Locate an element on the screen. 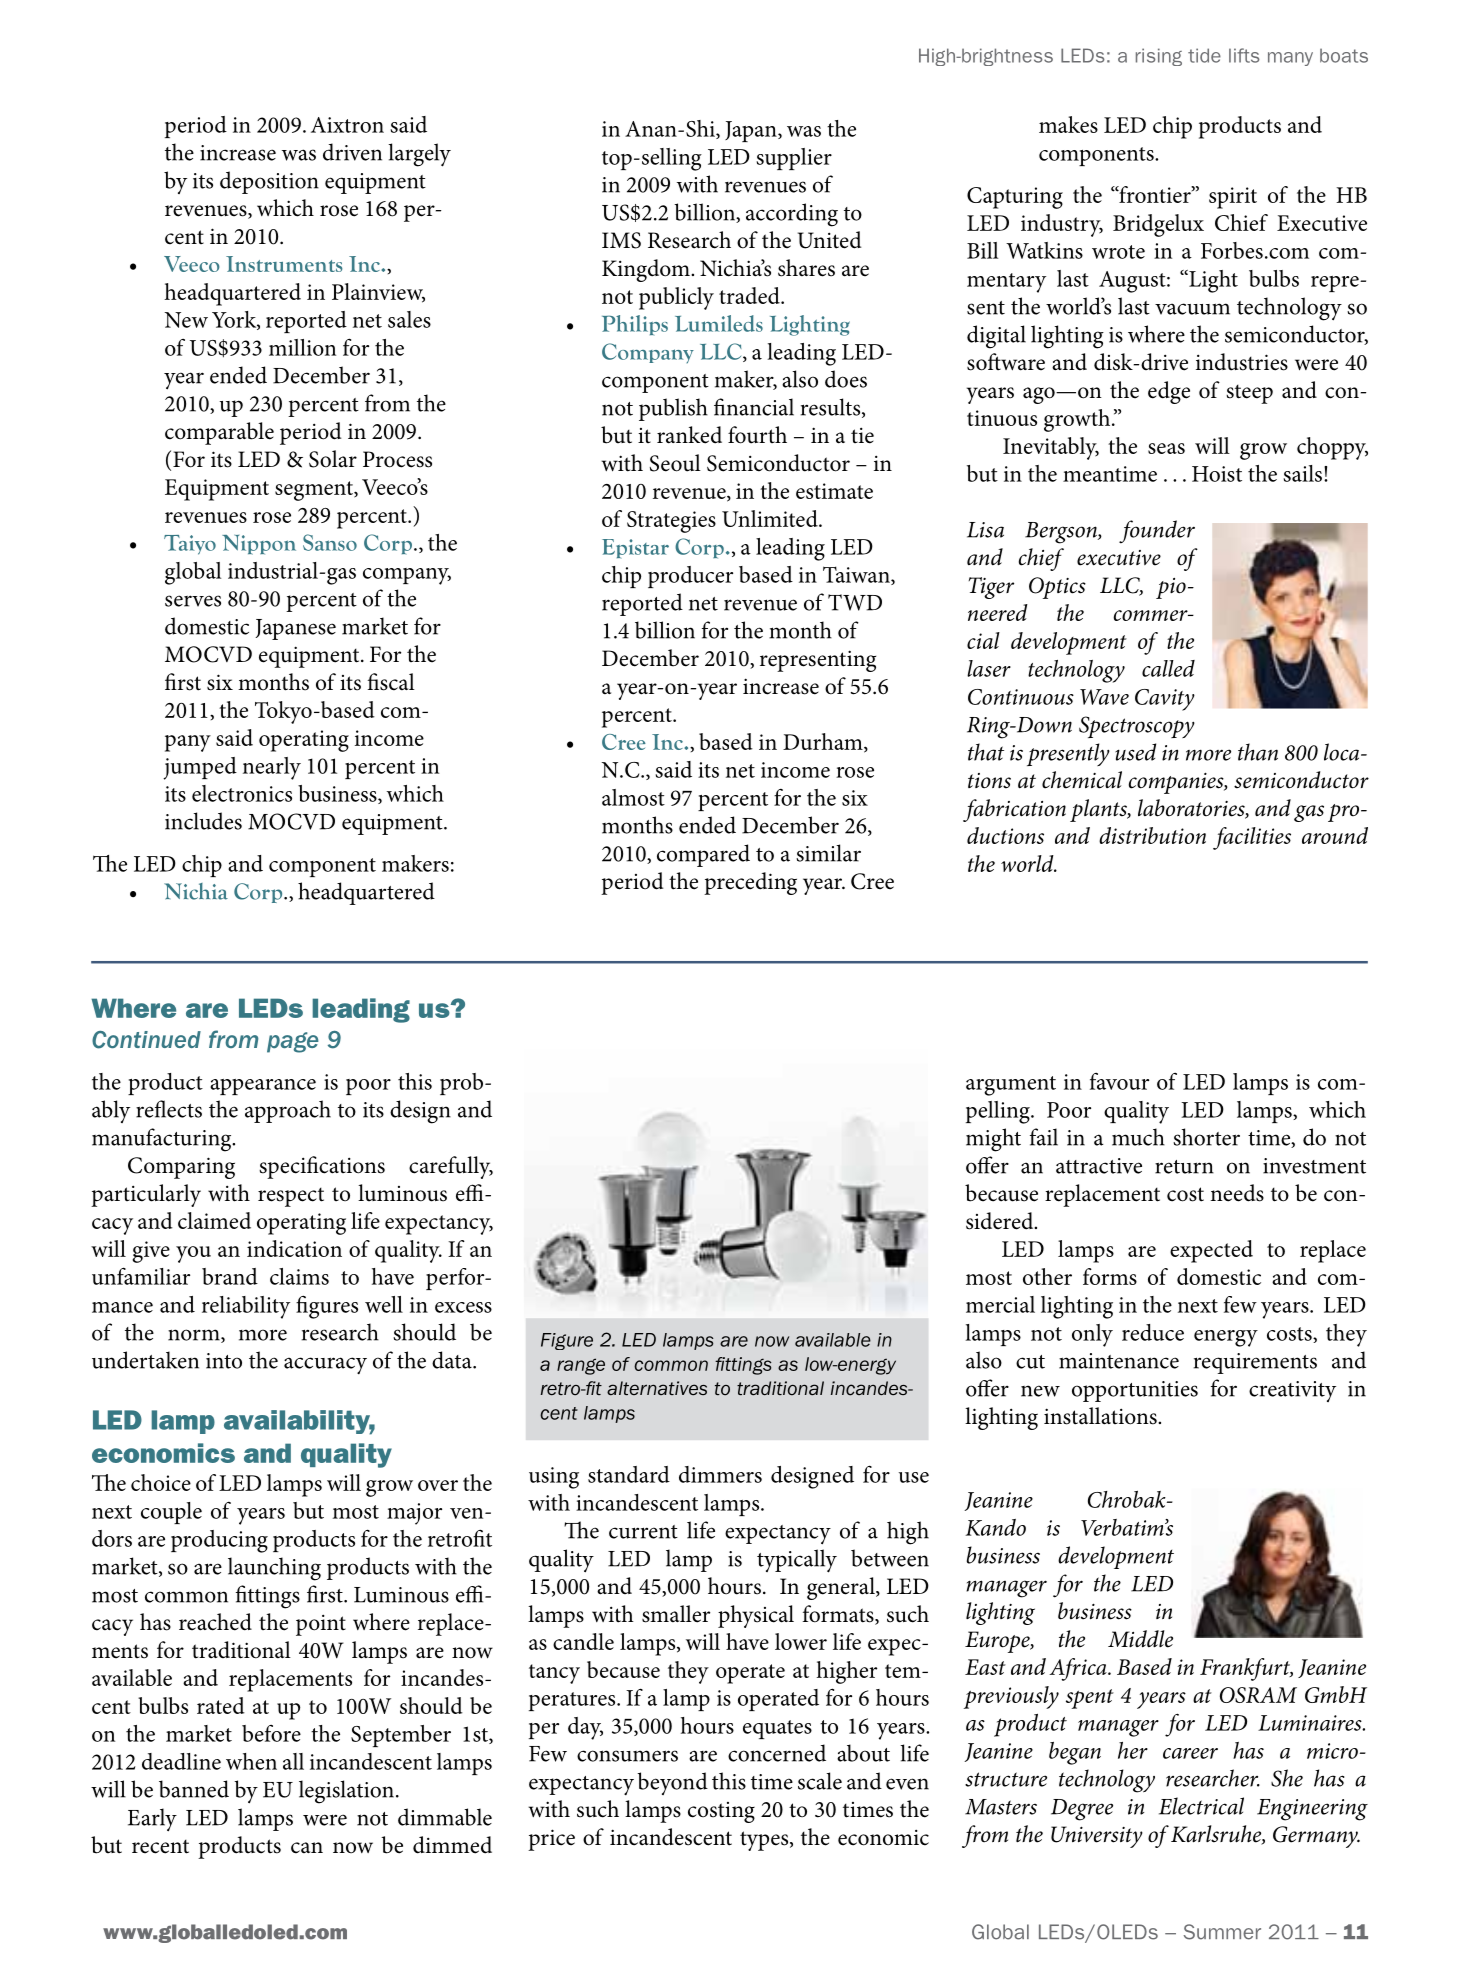 The image size is (1459, 1975). fourth is located at coordinates (757, 435).
